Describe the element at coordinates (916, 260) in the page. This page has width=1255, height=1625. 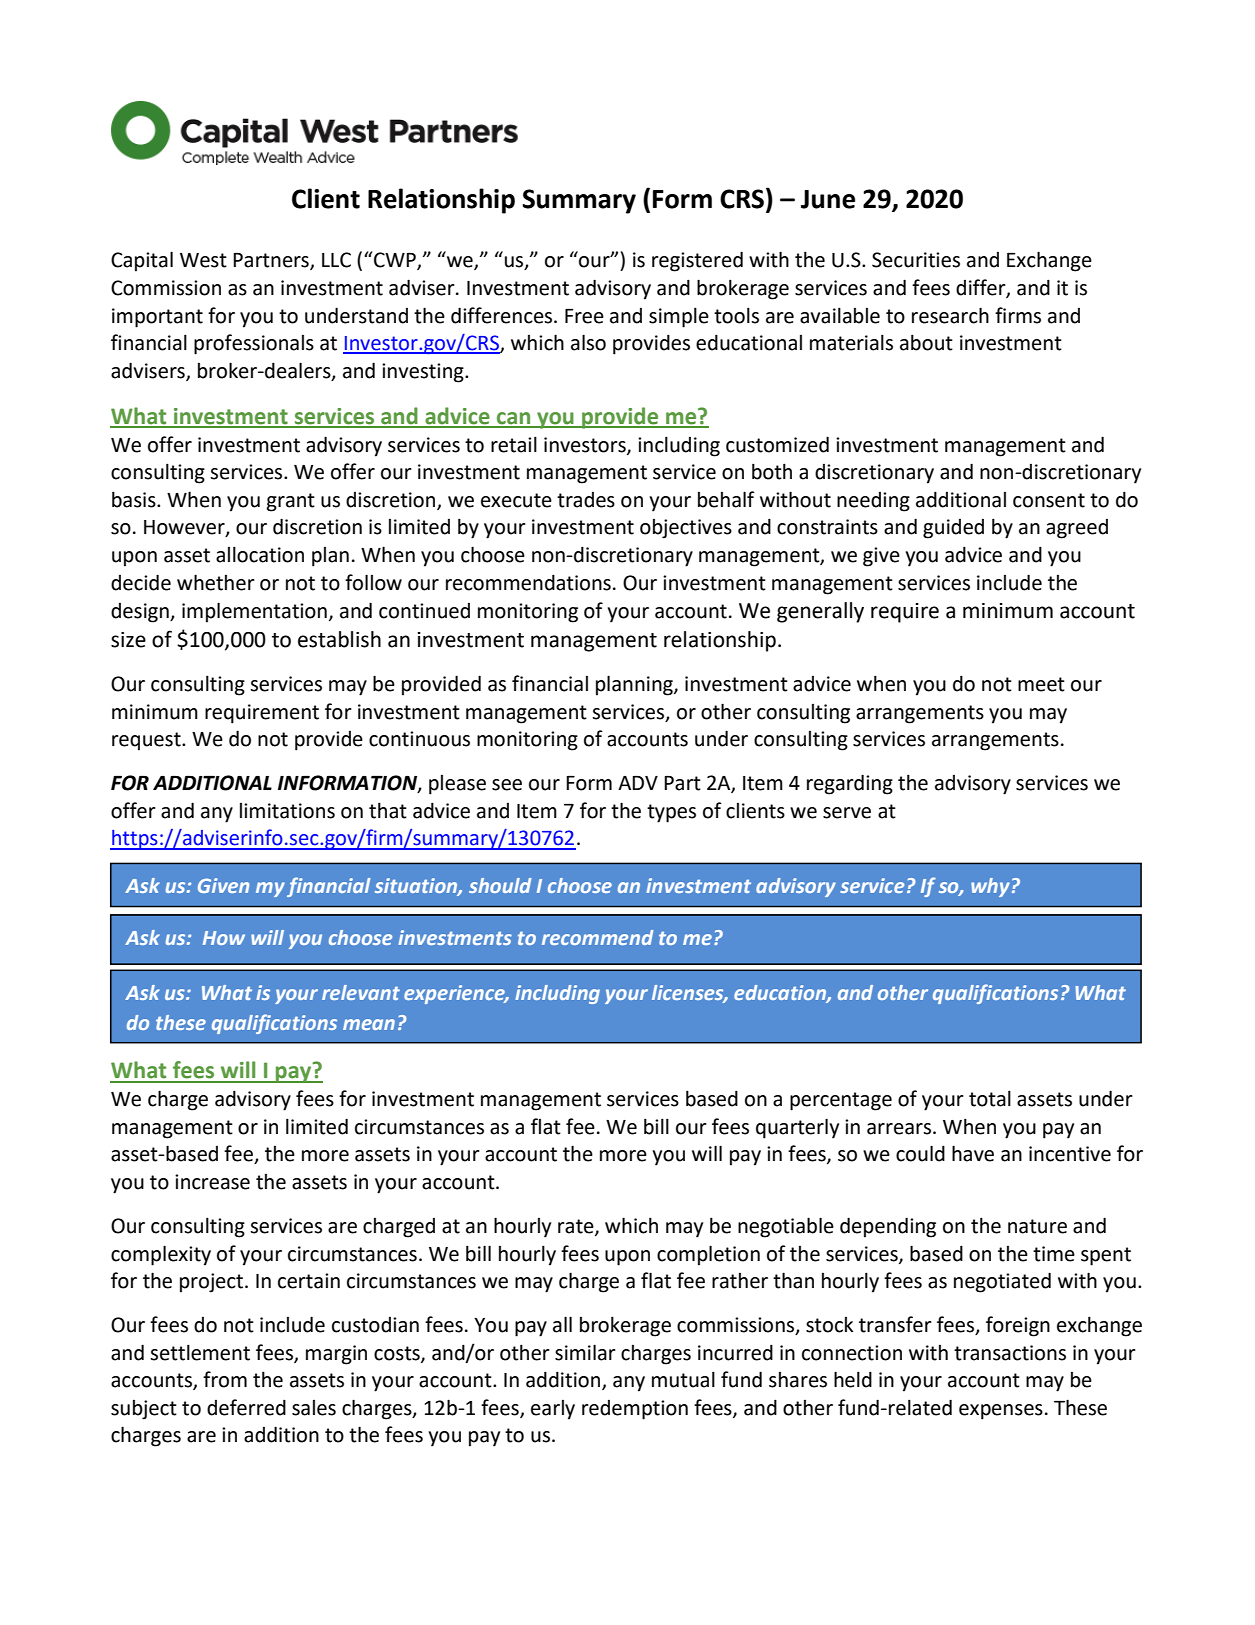
I see `Securities` at that location.
